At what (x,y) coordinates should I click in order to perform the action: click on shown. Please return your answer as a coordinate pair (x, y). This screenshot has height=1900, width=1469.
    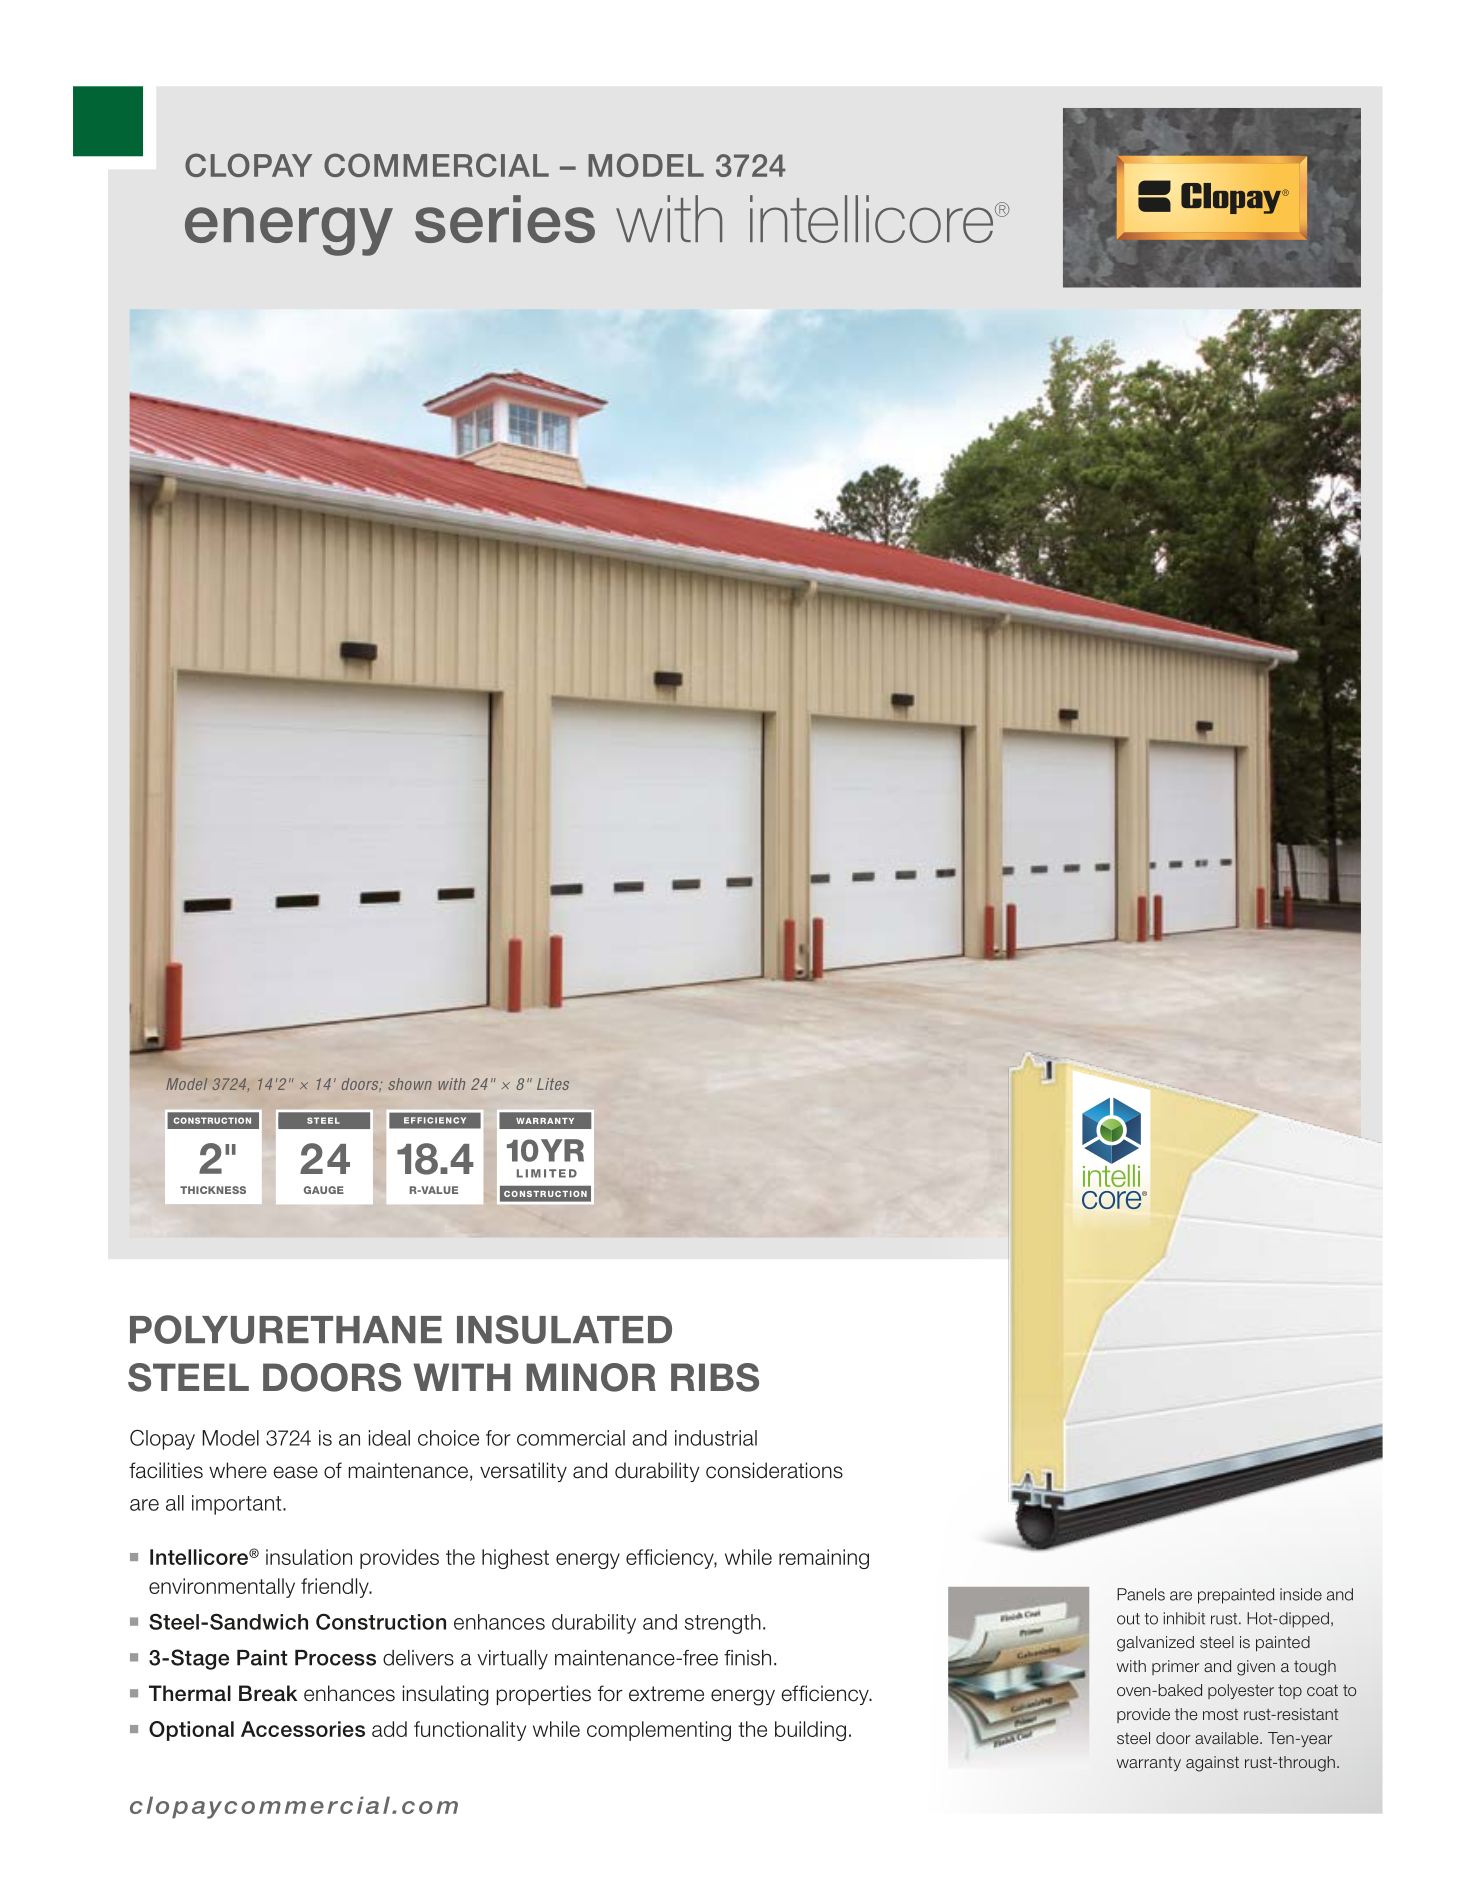
    Looking at the image, I should click on (410, 1084).
